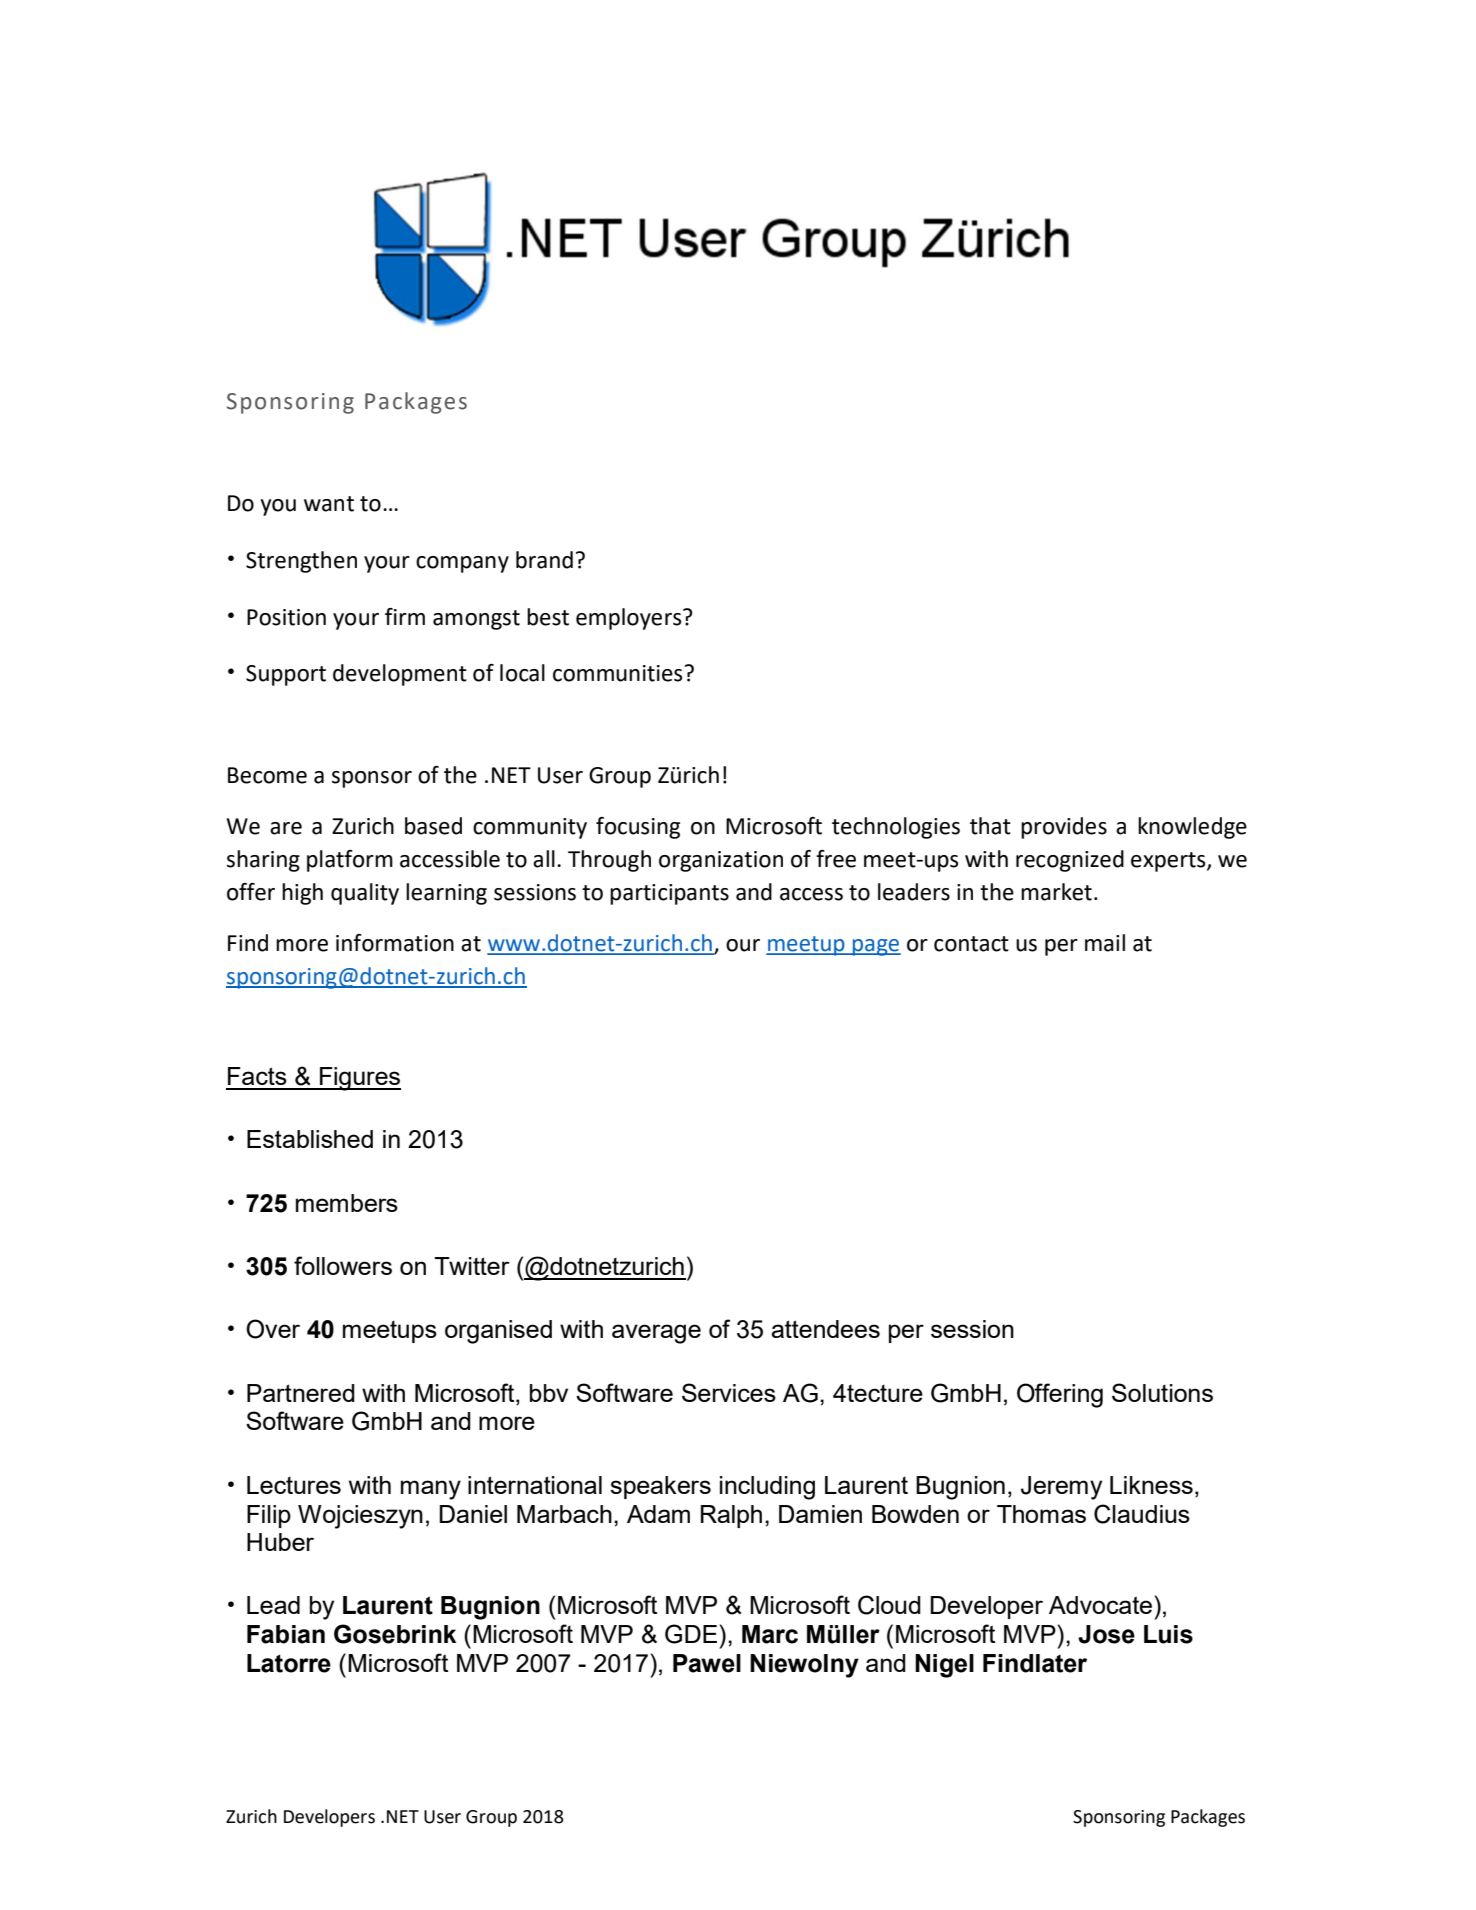 This image has height=1910, width=1476. Describe the element at coordinates (990, 826) in the image. I see `that` at that location.
